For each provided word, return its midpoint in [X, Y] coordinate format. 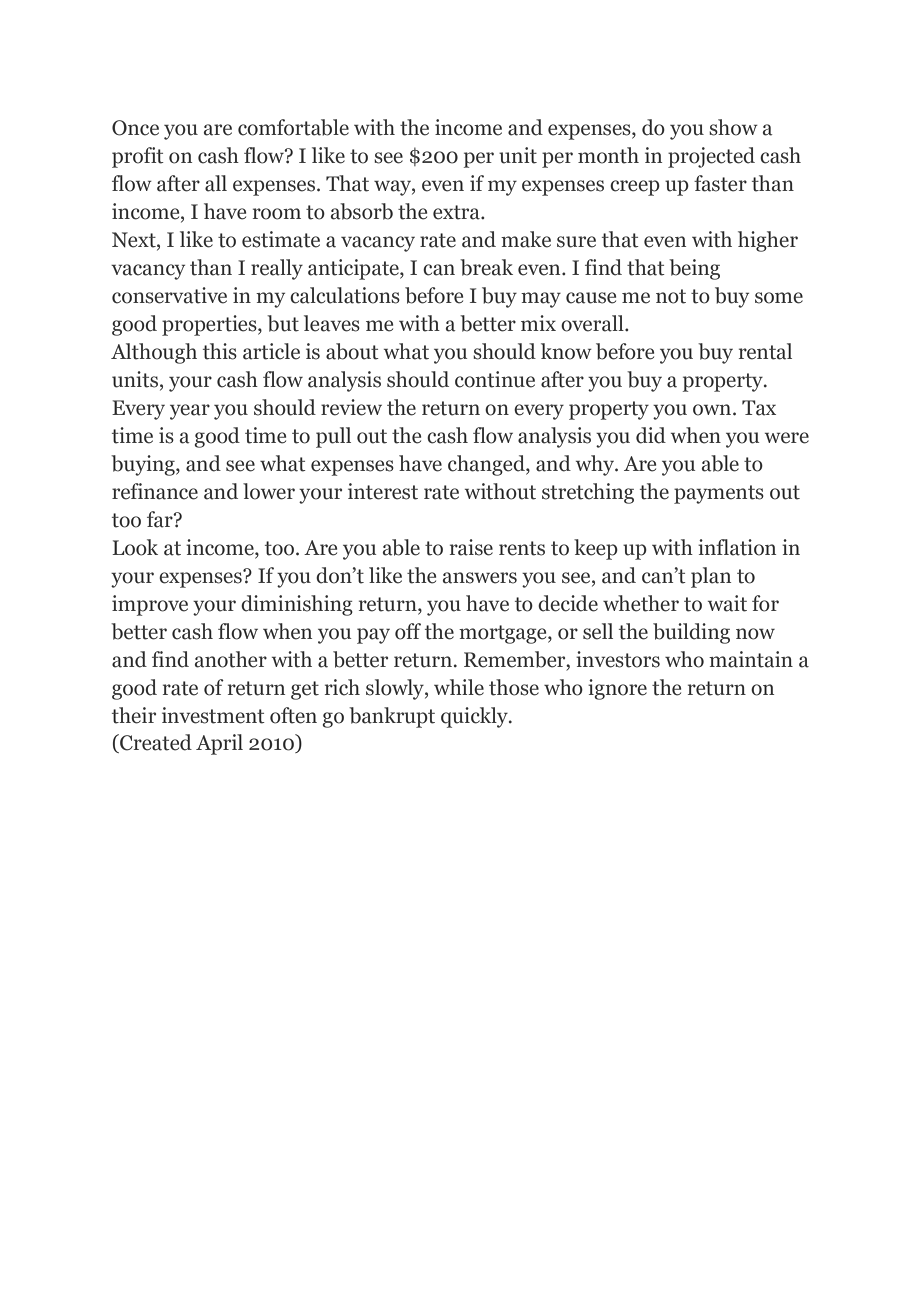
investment [213, 715]
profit [138, 157]
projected [711, 157]
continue [495, 379]
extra [457, 212]
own [713, 410]
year [190, 412]
